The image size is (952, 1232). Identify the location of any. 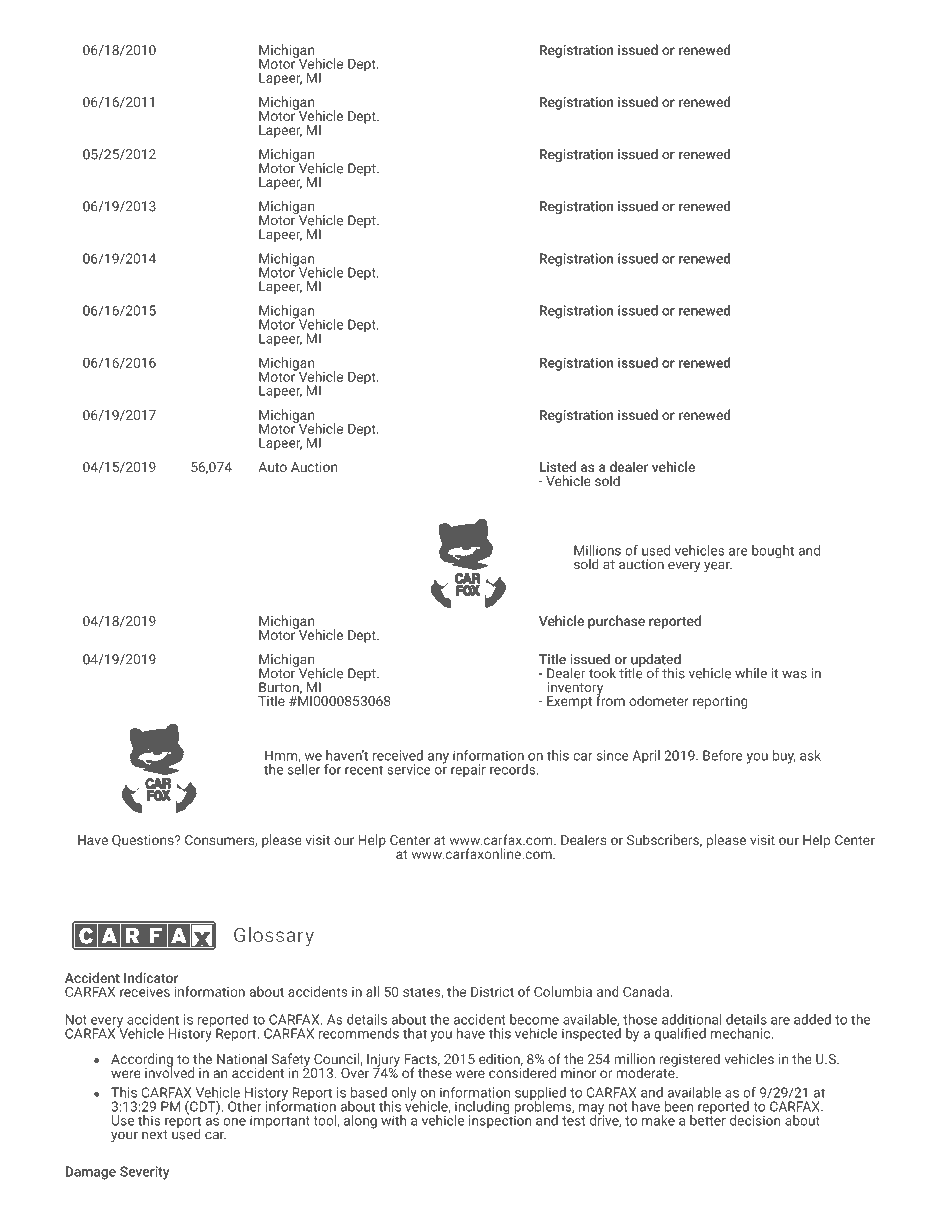
(438, 758).
